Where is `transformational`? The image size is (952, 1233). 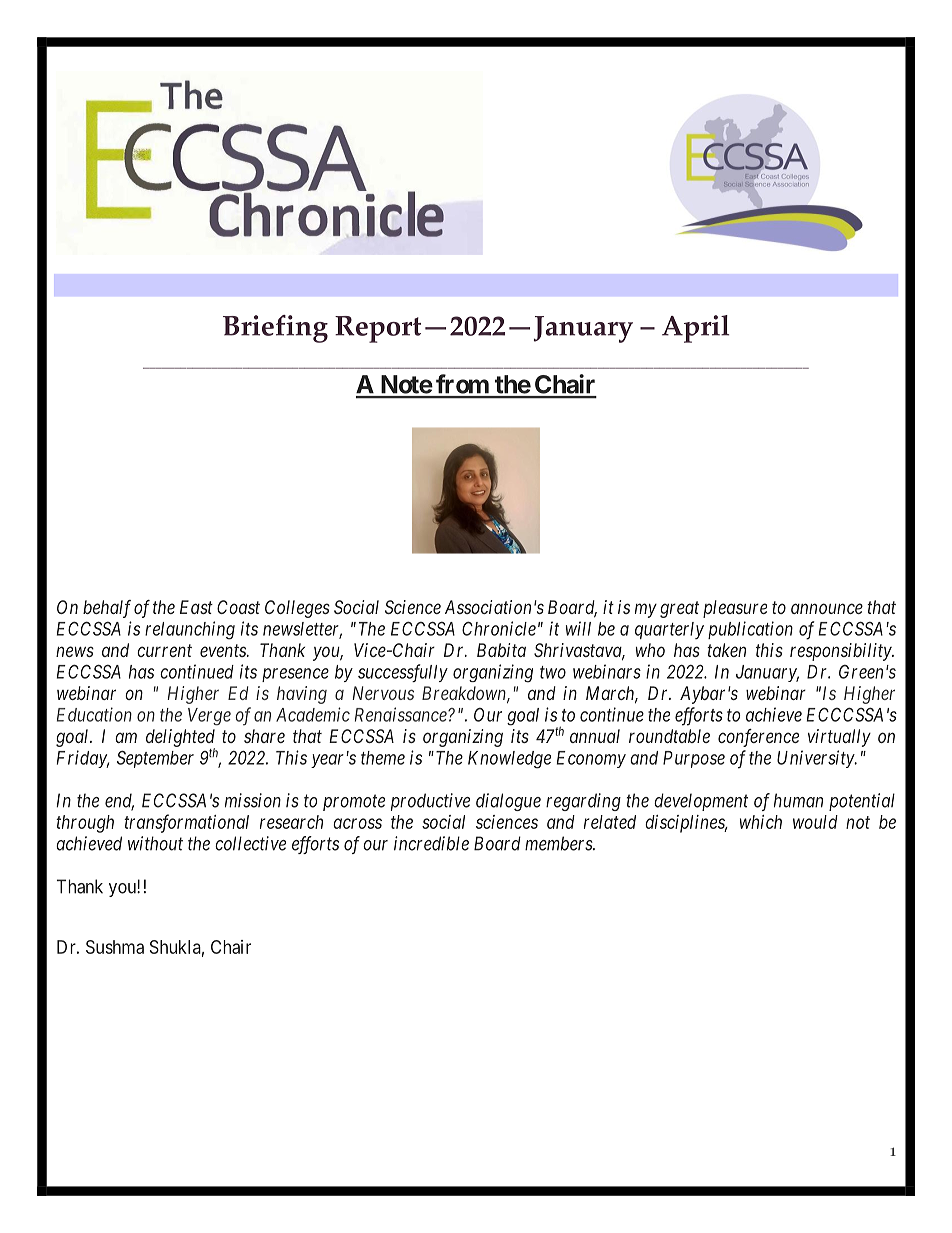
transformational is located at coordinates (186, 823).
